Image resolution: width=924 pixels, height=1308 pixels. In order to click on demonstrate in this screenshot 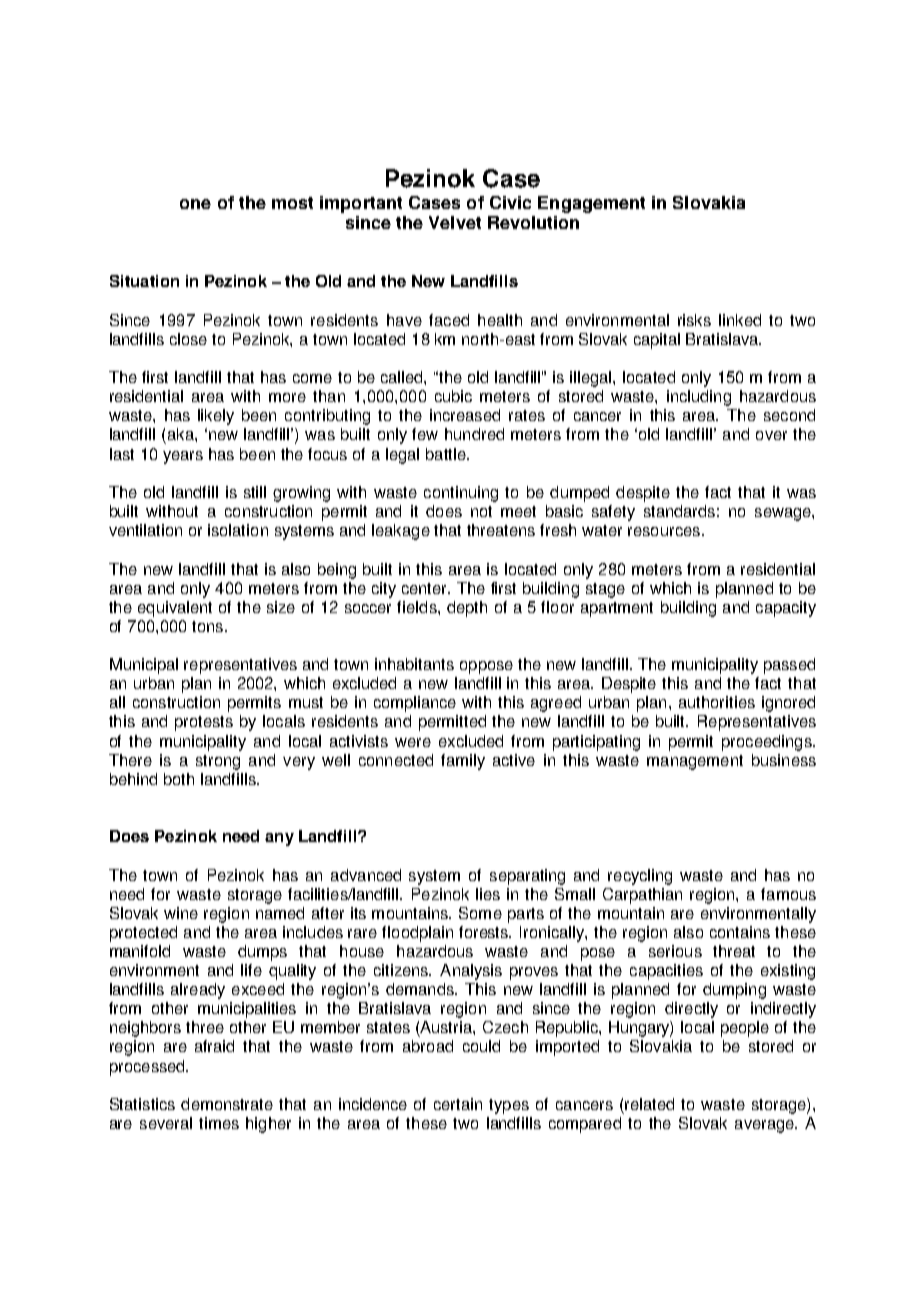, I will do `click(227, 1104)`.
